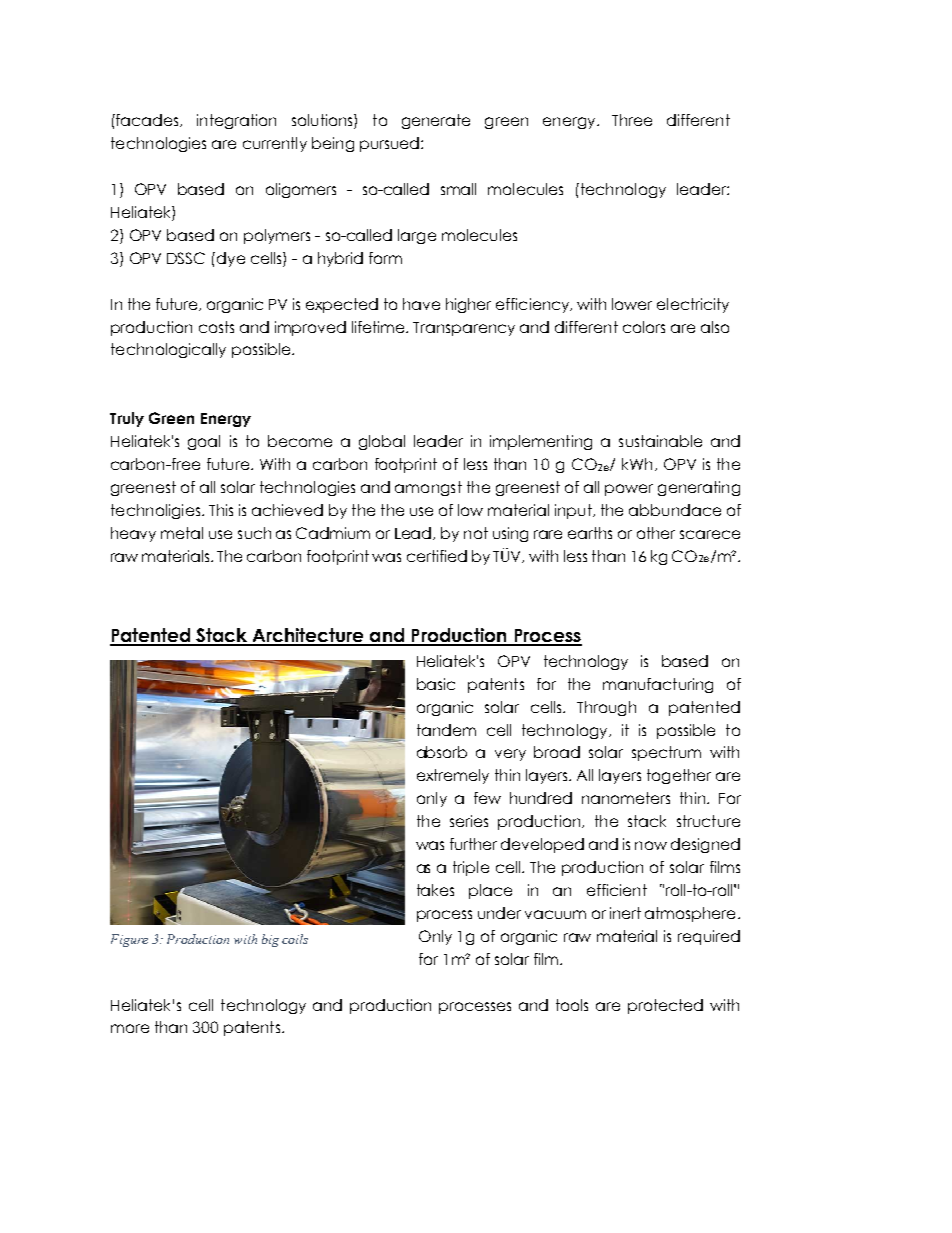 The image size is (952, 1233). I want to click on certified, so click(437, 556).
